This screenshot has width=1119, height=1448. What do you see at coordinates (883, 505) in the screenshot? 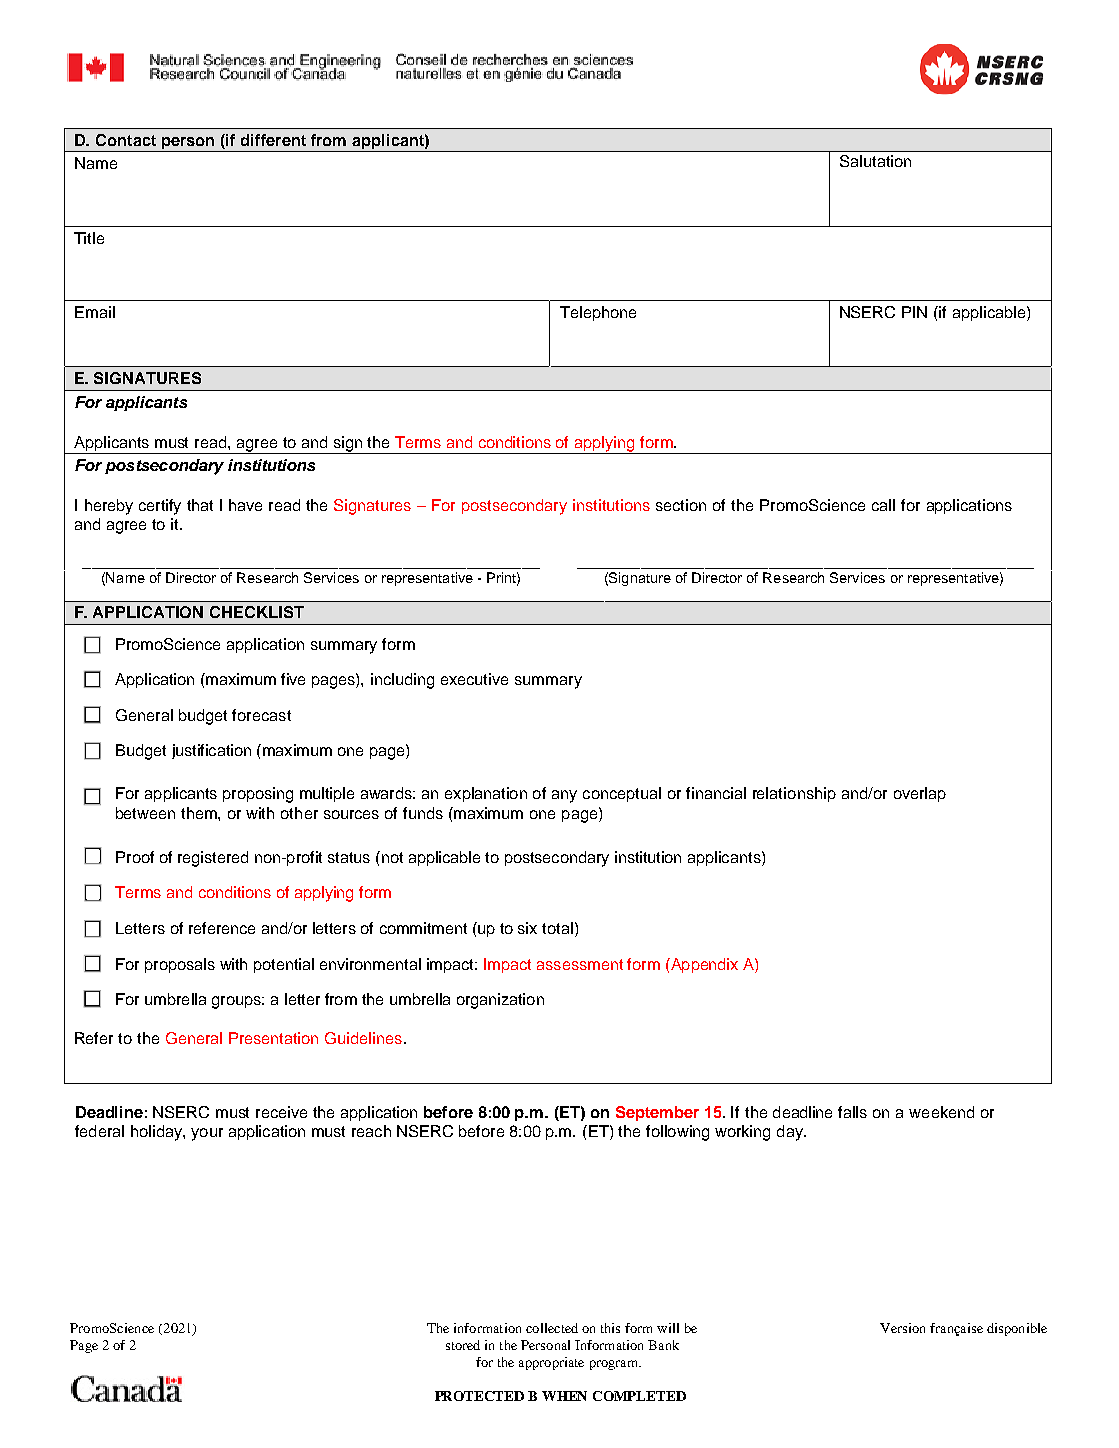
I see `call` at bounding box center [883, 505].
